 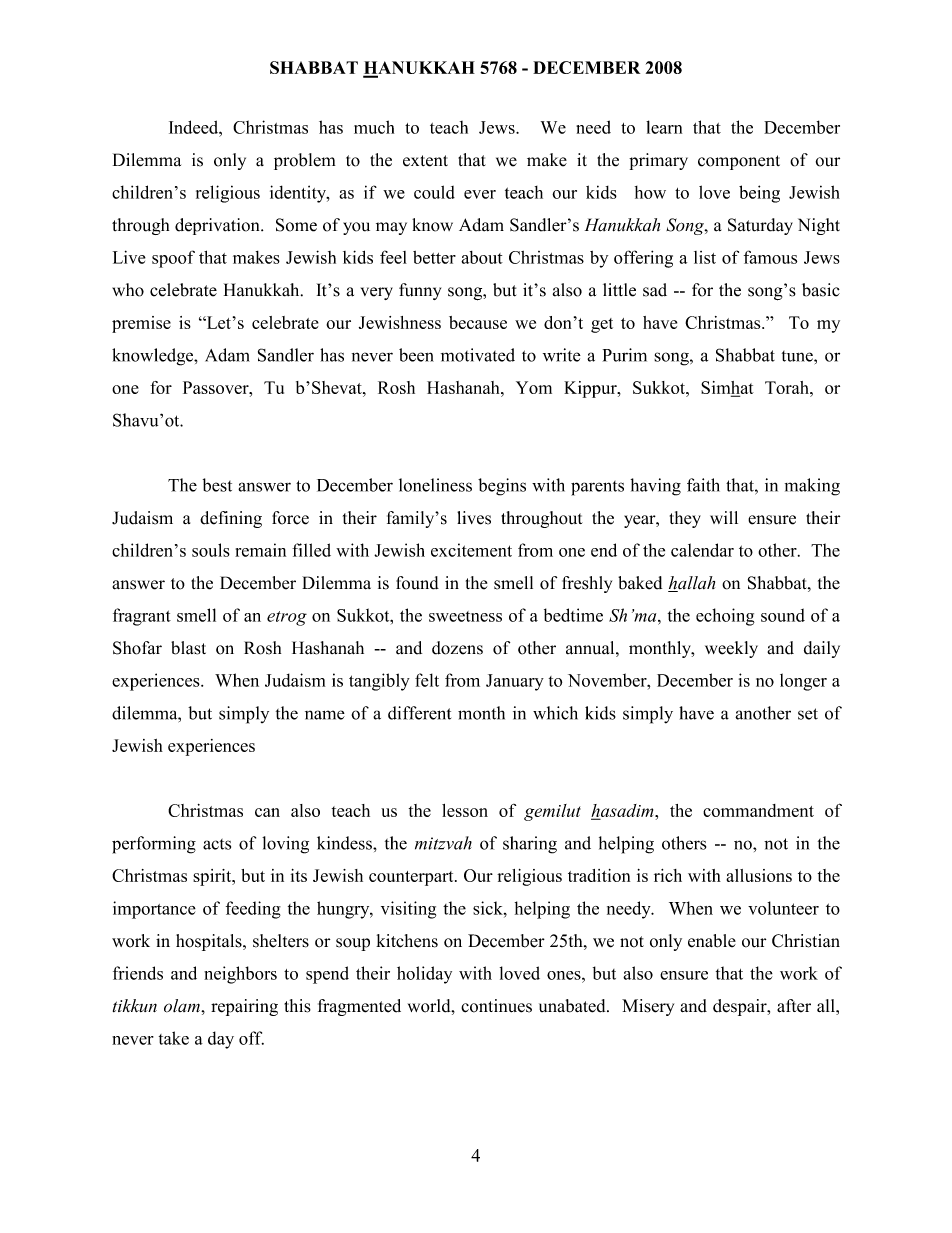 What do you see at coordinates (267, 812) in the page?
I see `can` at bounding box center [267, 812].
